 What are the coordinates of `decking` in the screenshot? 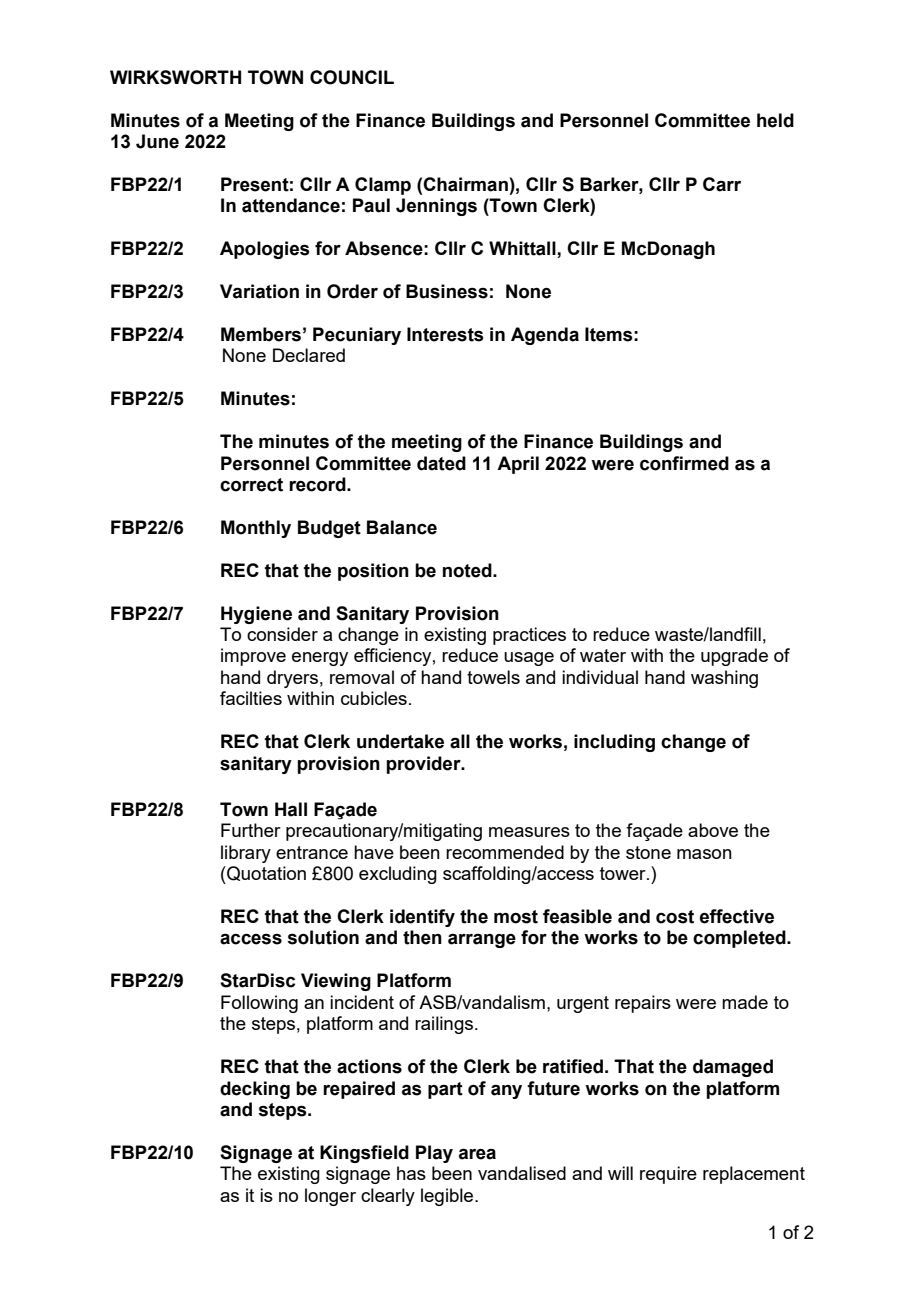 It's located at (255, 1090).
